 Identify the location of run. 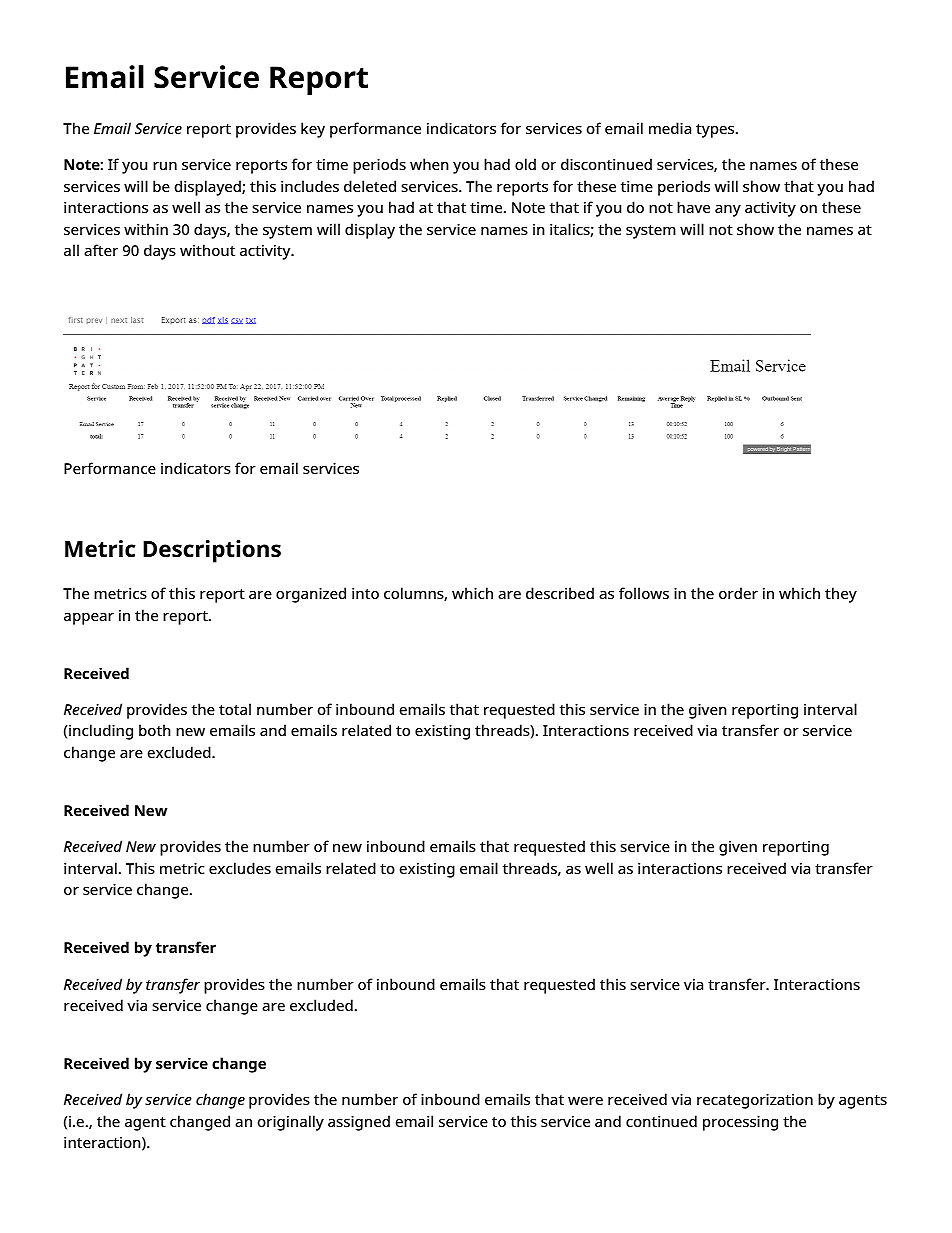
(165, 166).
